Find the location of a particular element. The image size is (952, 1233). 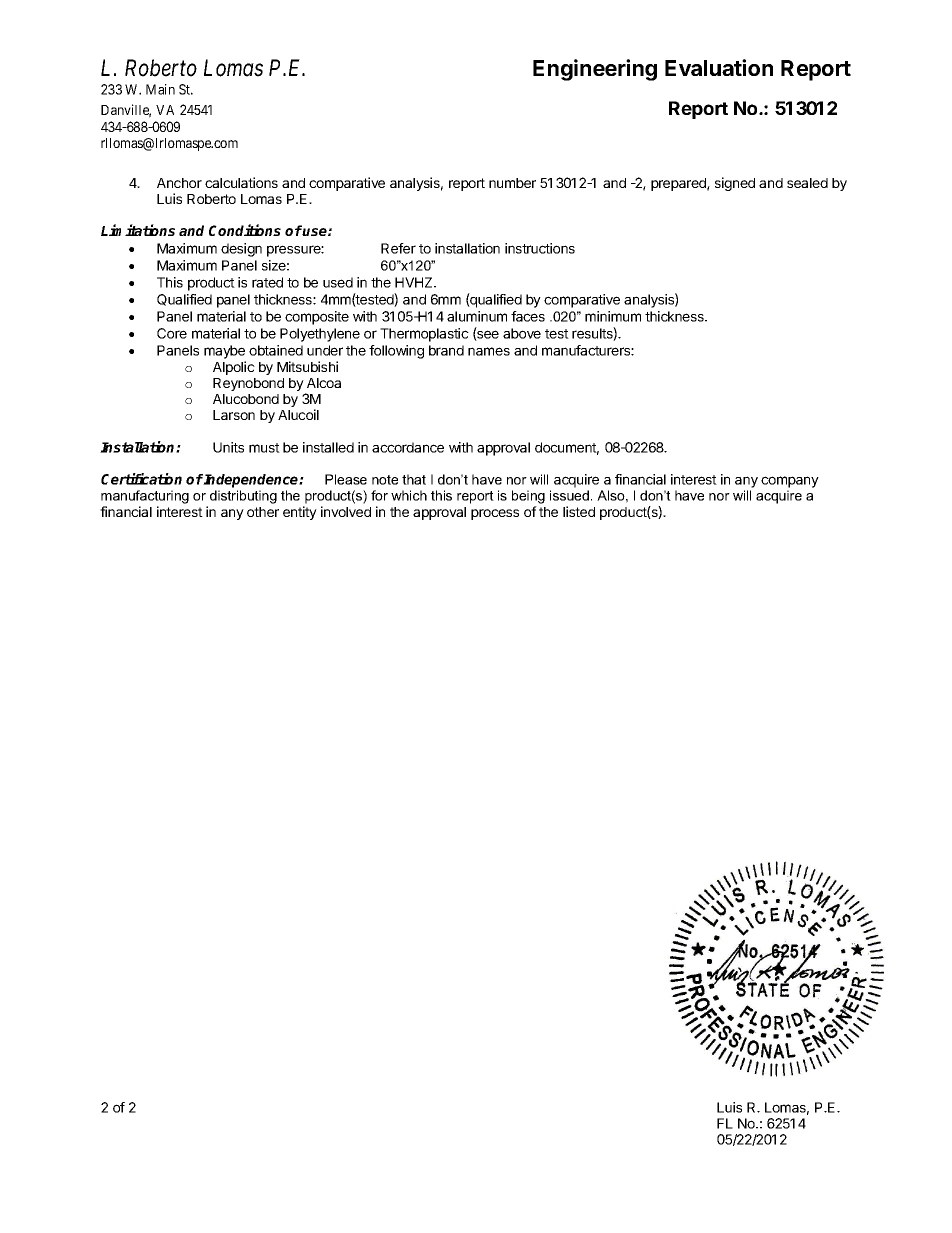

distributing is located at coordinates (243, 497).
